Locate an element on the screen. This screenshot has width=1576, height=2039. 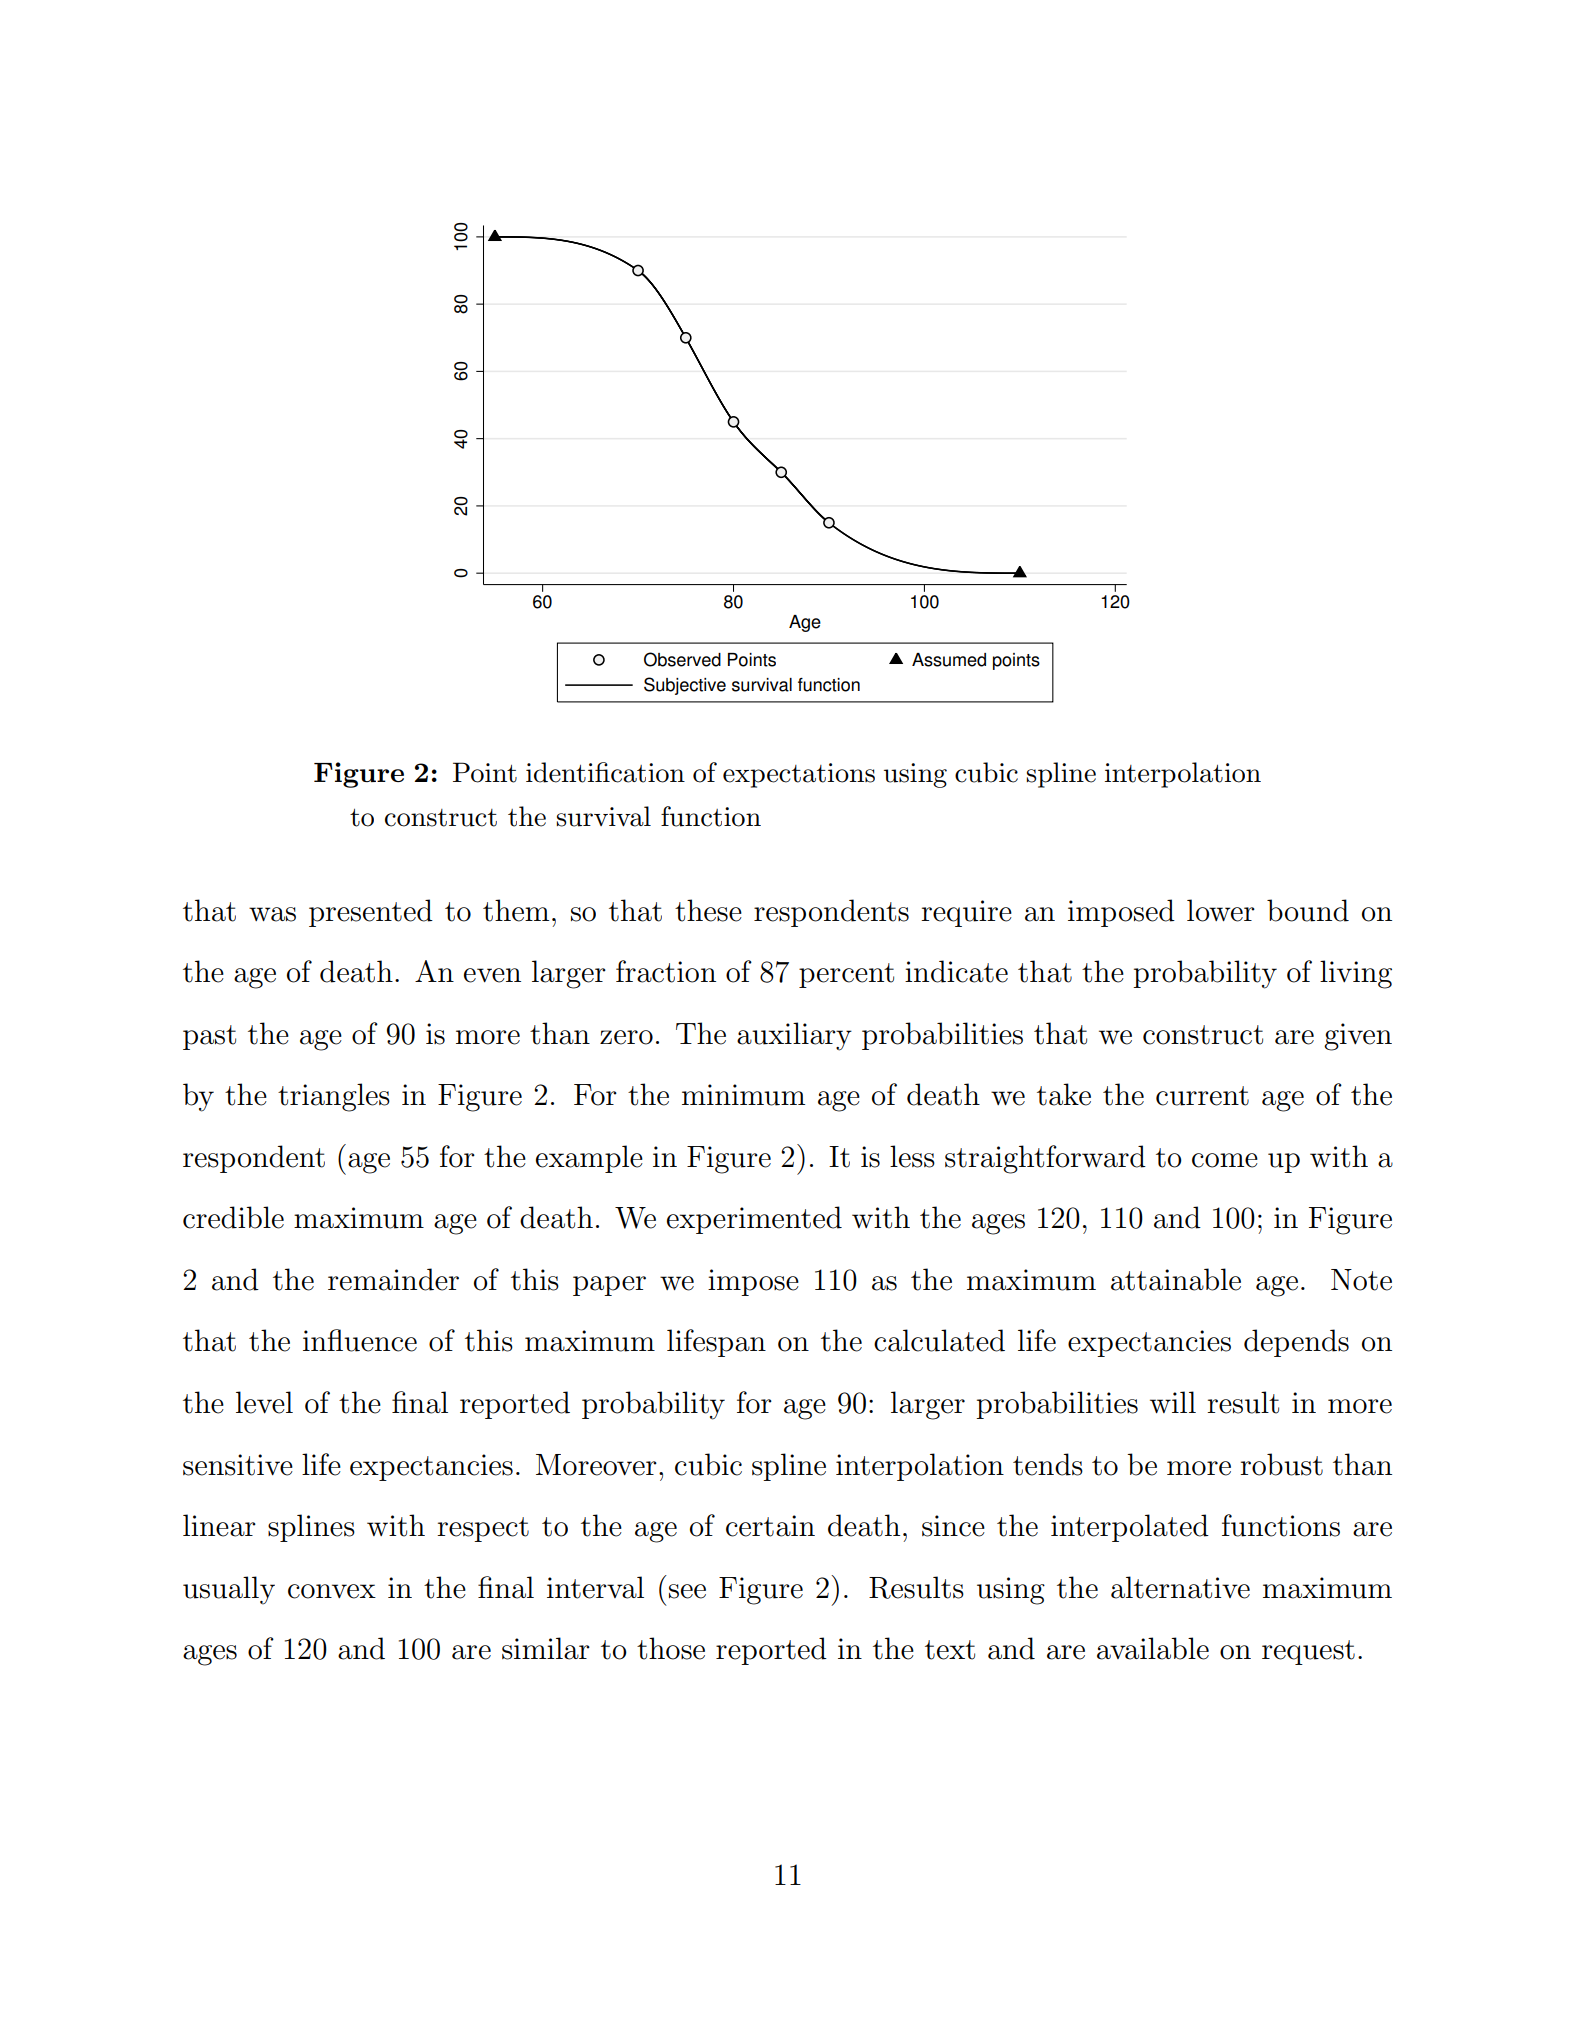
see is located at coordinates (687, 1591).
